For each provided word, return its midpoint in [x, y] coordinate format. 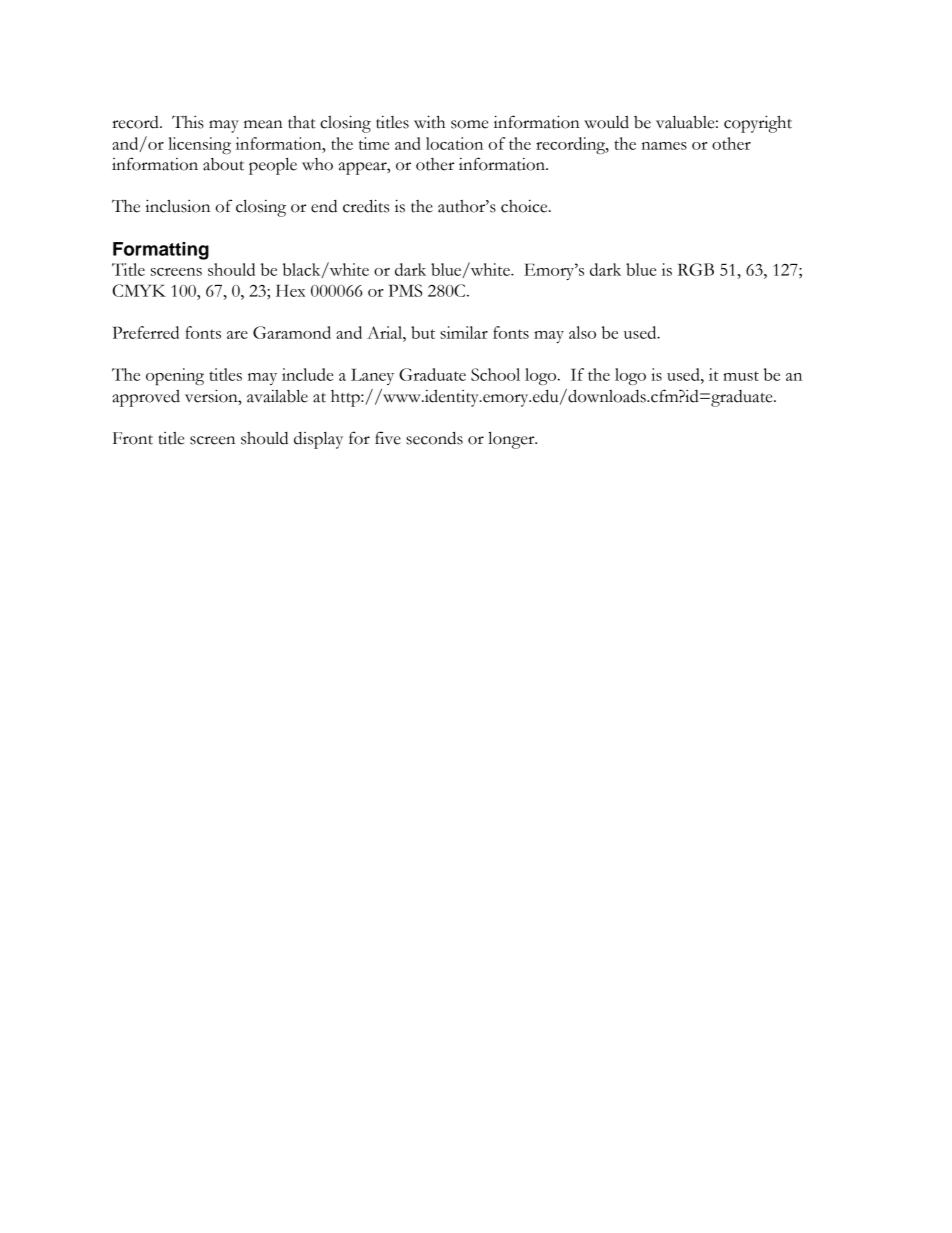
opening [175, 376]
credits [366, 206]
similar [464, 332]
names [664, 146]
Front [133, 438]
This [188, 122]
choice [525, 206]
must [741, 376]
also [582, 332]
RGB [696, 269]
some [469, 124]
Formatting [161, 251]
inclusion [177, 206]
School [495, 374]
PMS [405, 290]
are [237, 335]
